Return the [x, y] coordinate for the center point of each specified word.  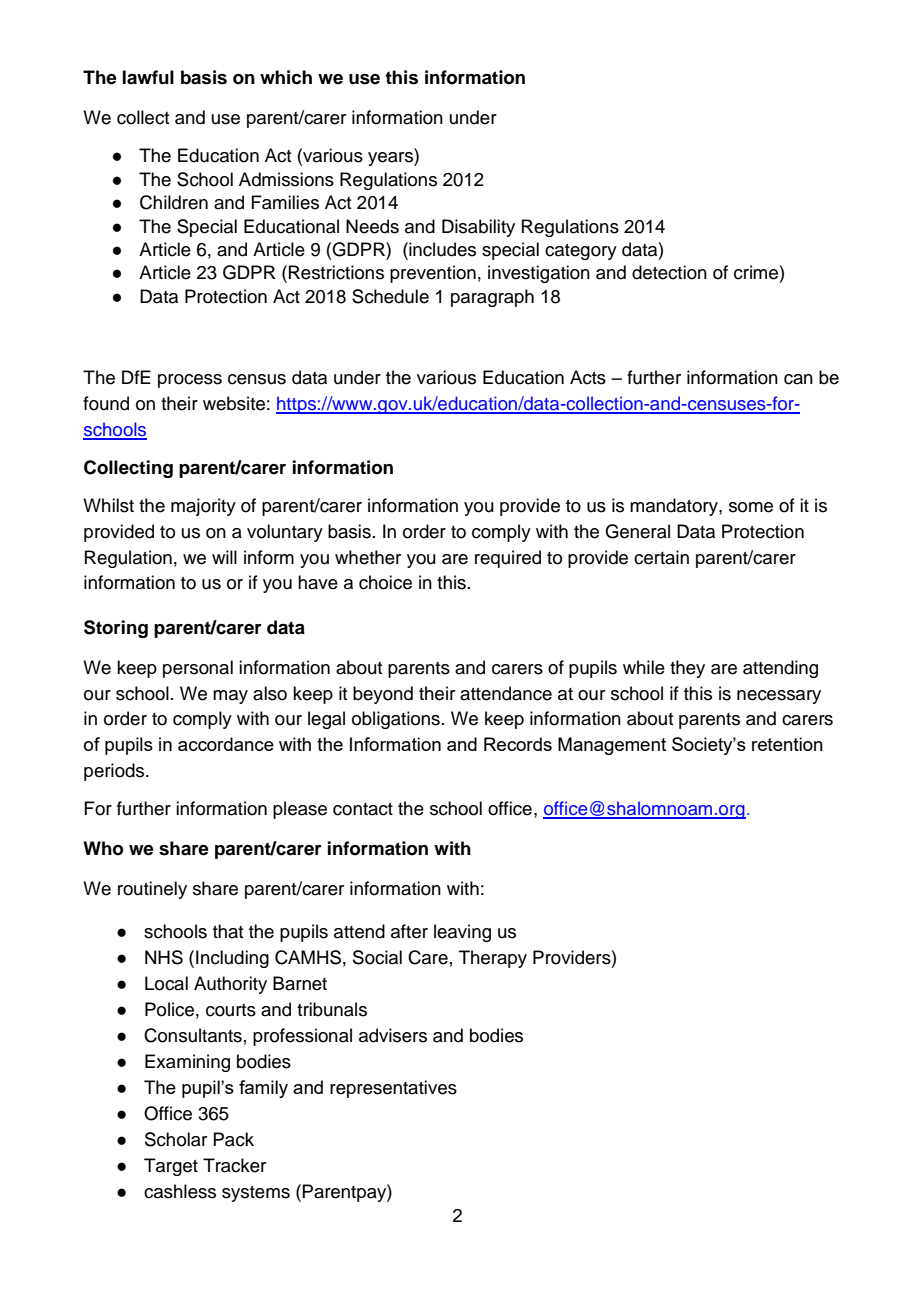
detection [669, 272]
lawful [148, 77]
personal [198, 669]
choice [385, 582]
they [687, 669]
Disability [478, 228]
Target [171, 1167]
